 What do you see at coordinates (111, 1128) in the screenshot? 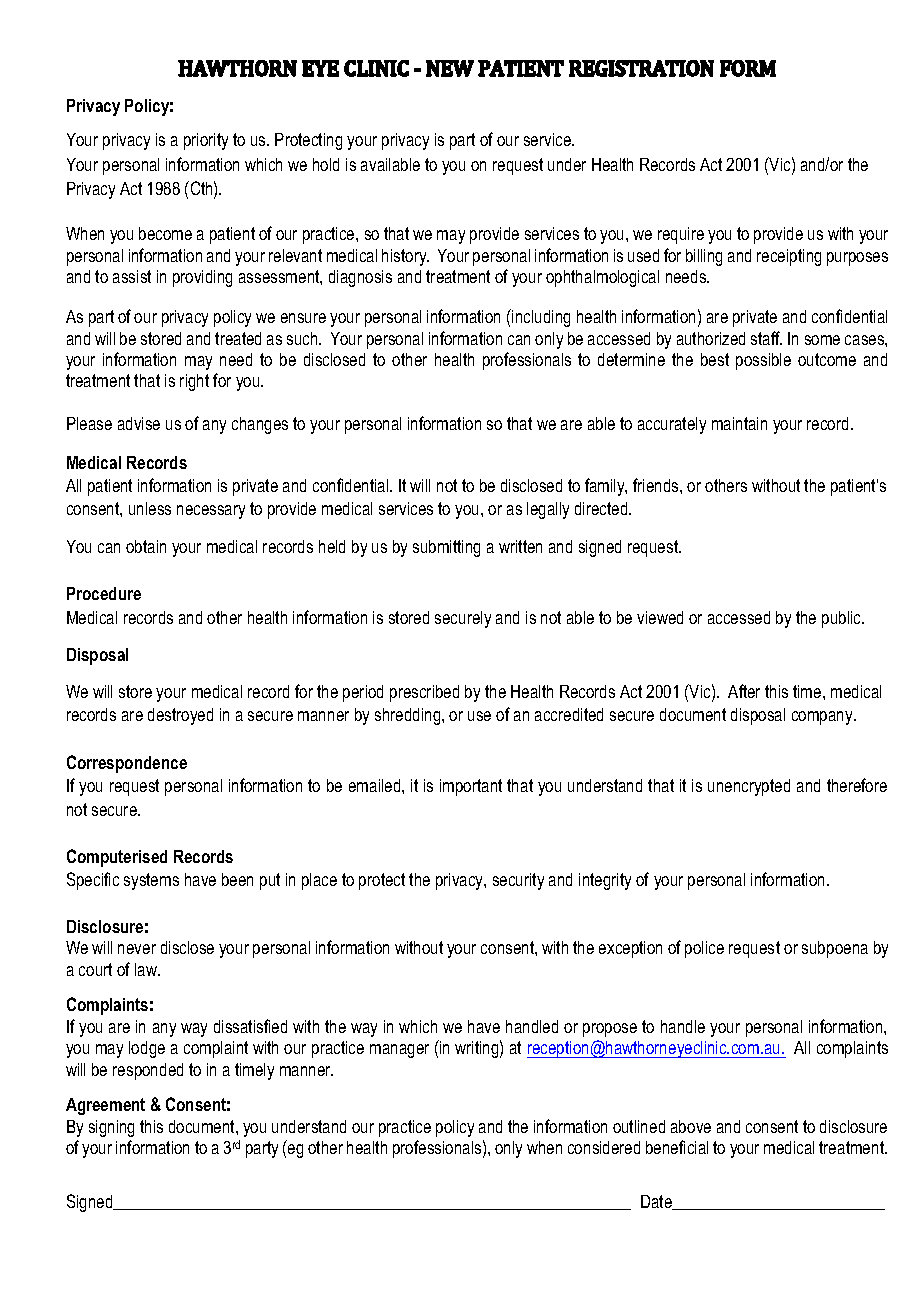
I see `signing` at bounding box center [111, 1128].
